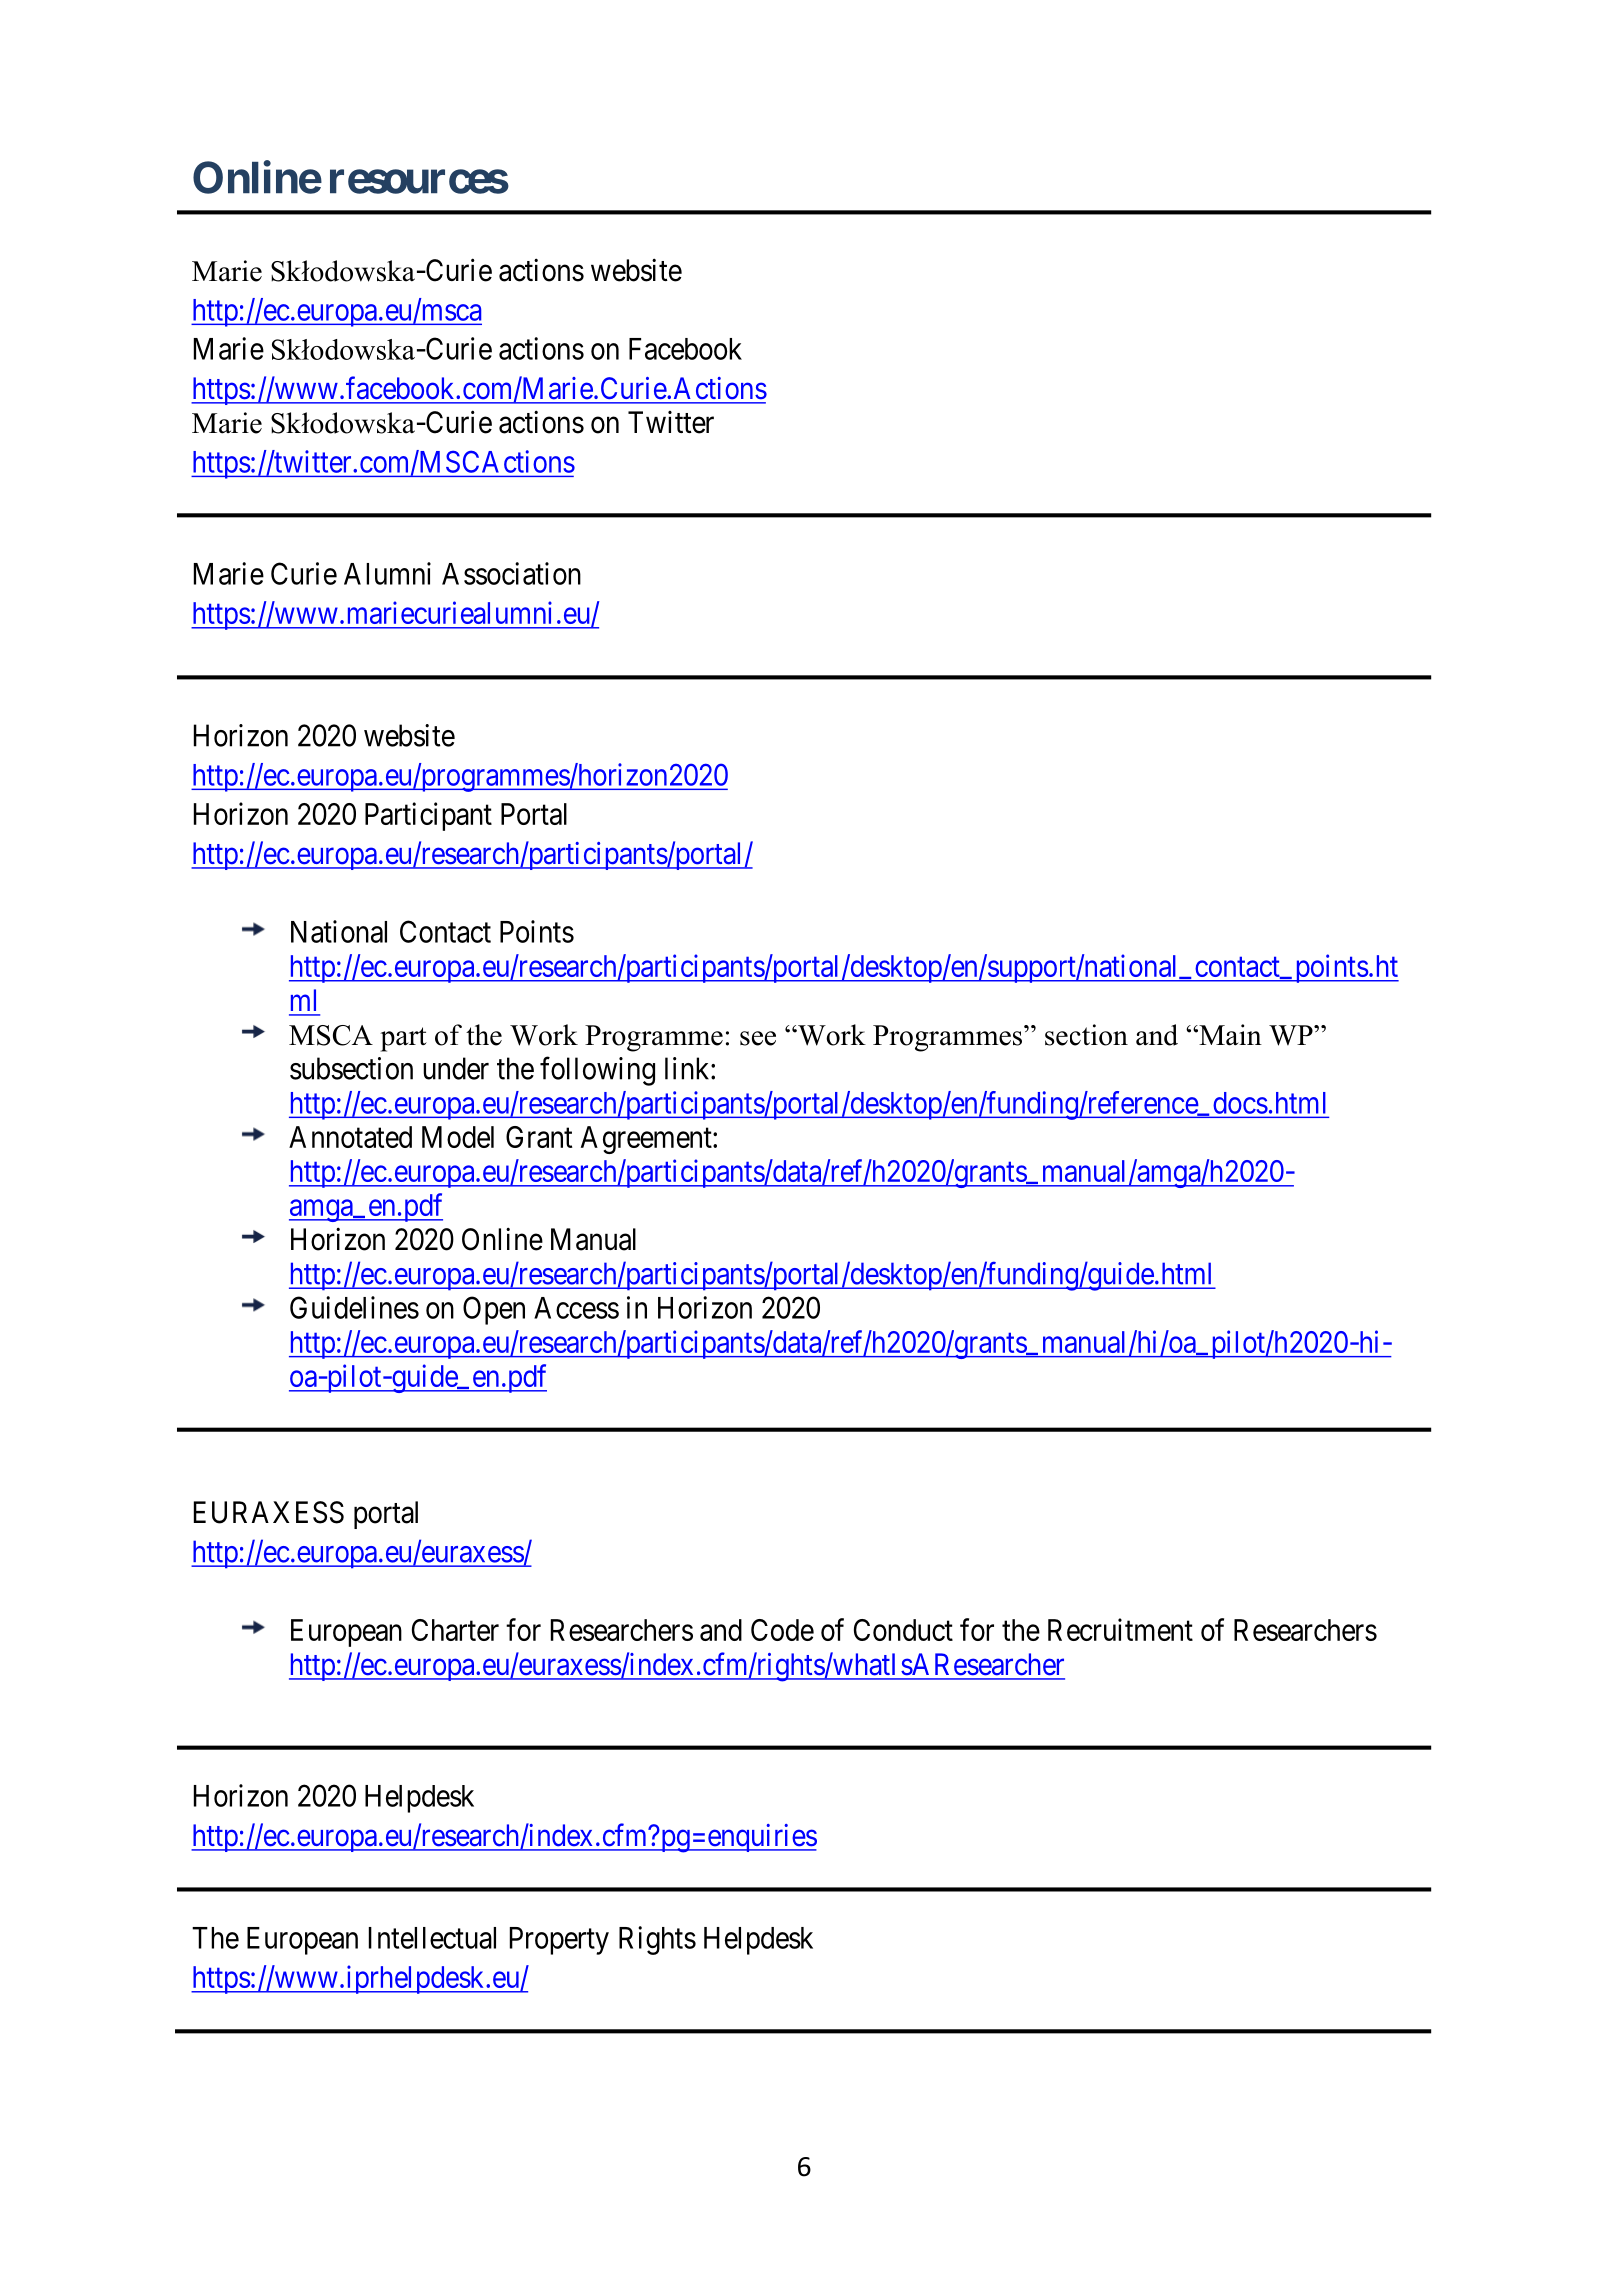 This screenshot has width=1608, height=2274. I want to click on Open, so click(494, 1310).
